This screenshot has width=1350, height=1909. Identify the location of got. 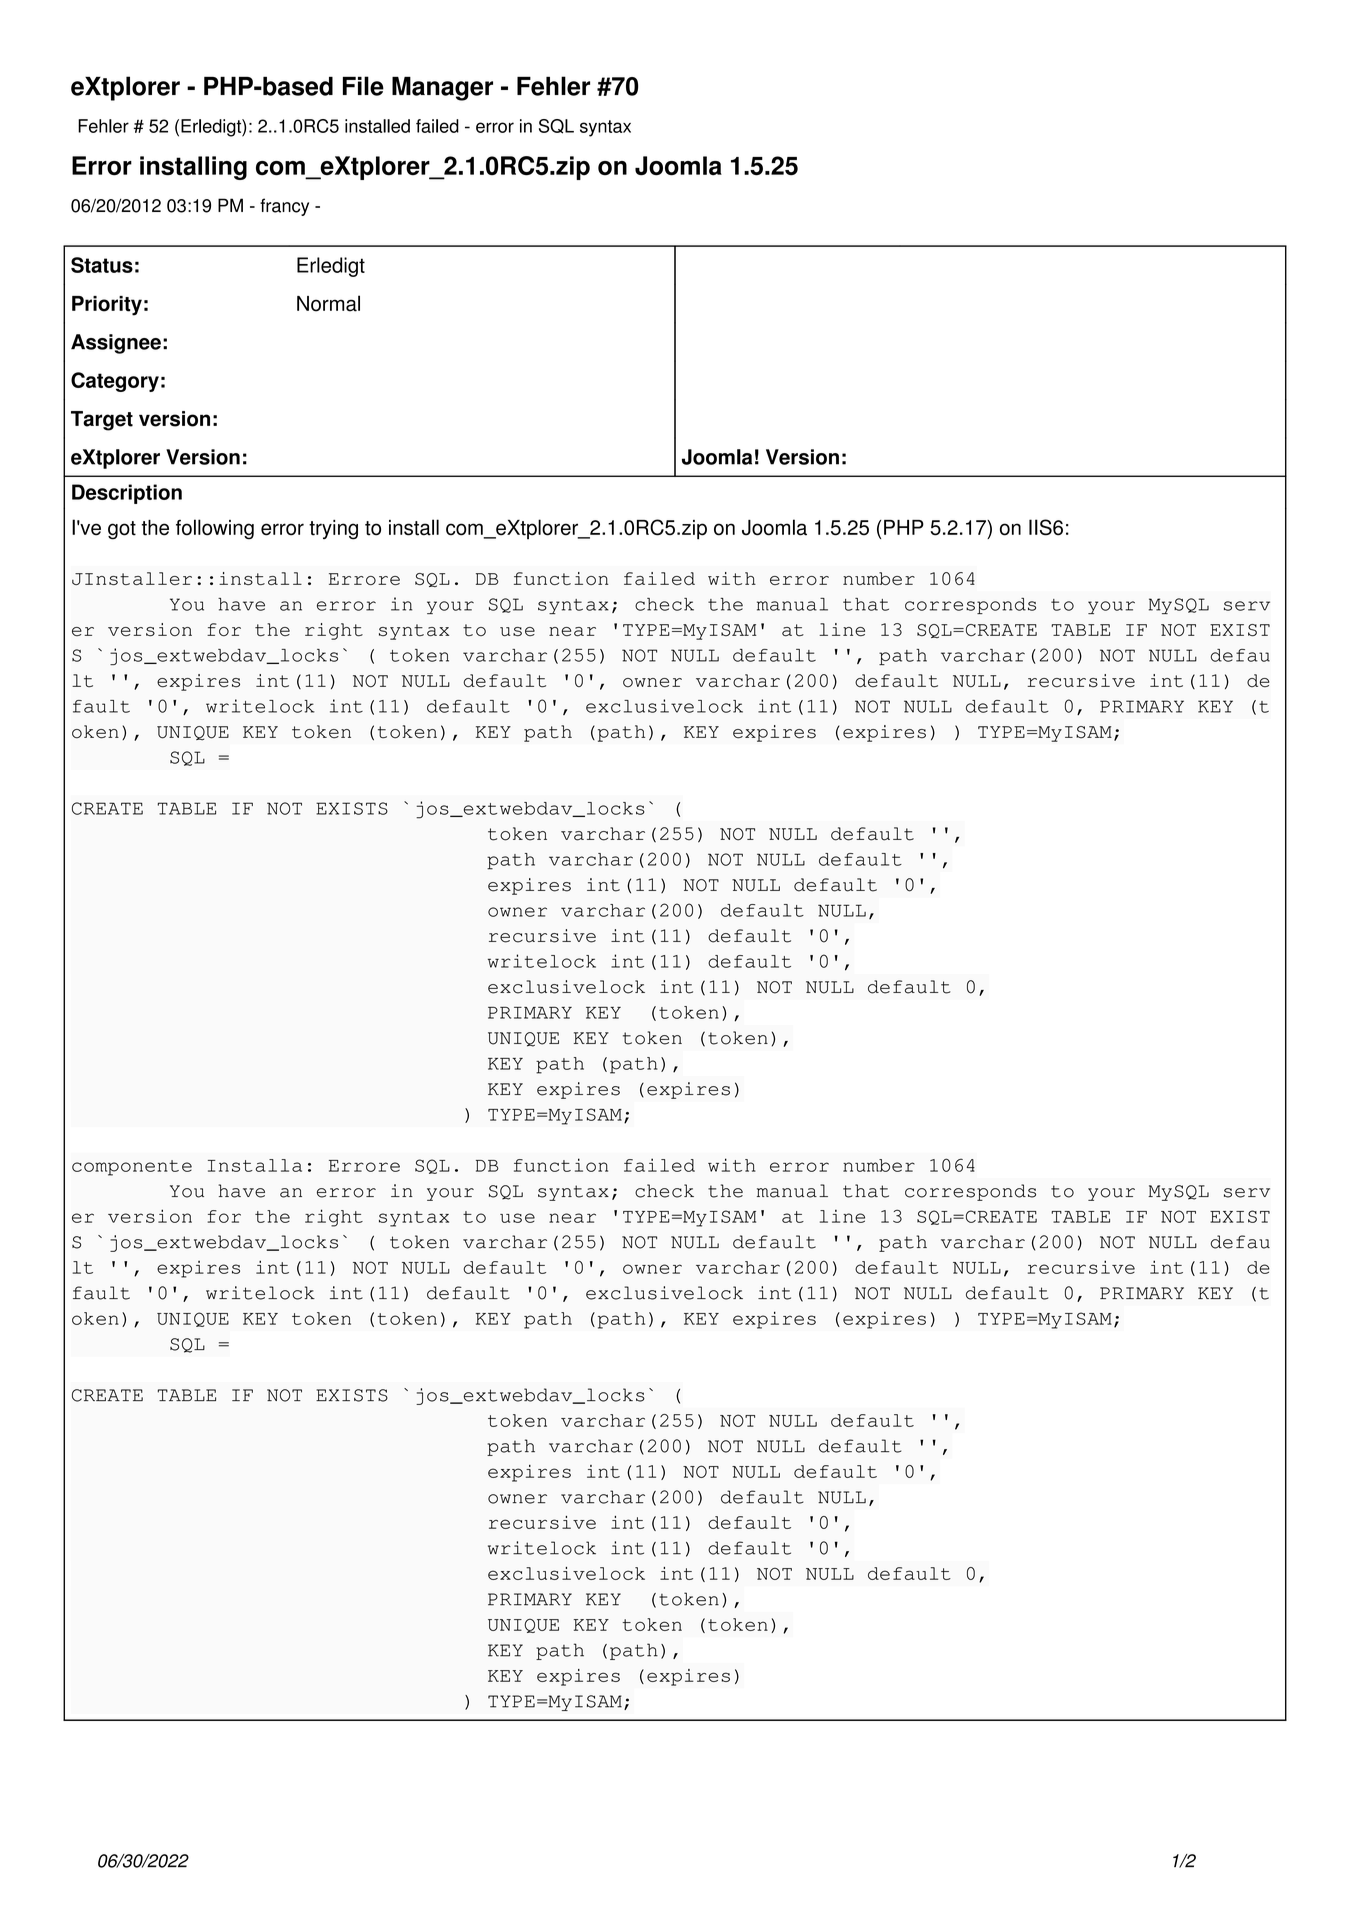
(122, 530).
